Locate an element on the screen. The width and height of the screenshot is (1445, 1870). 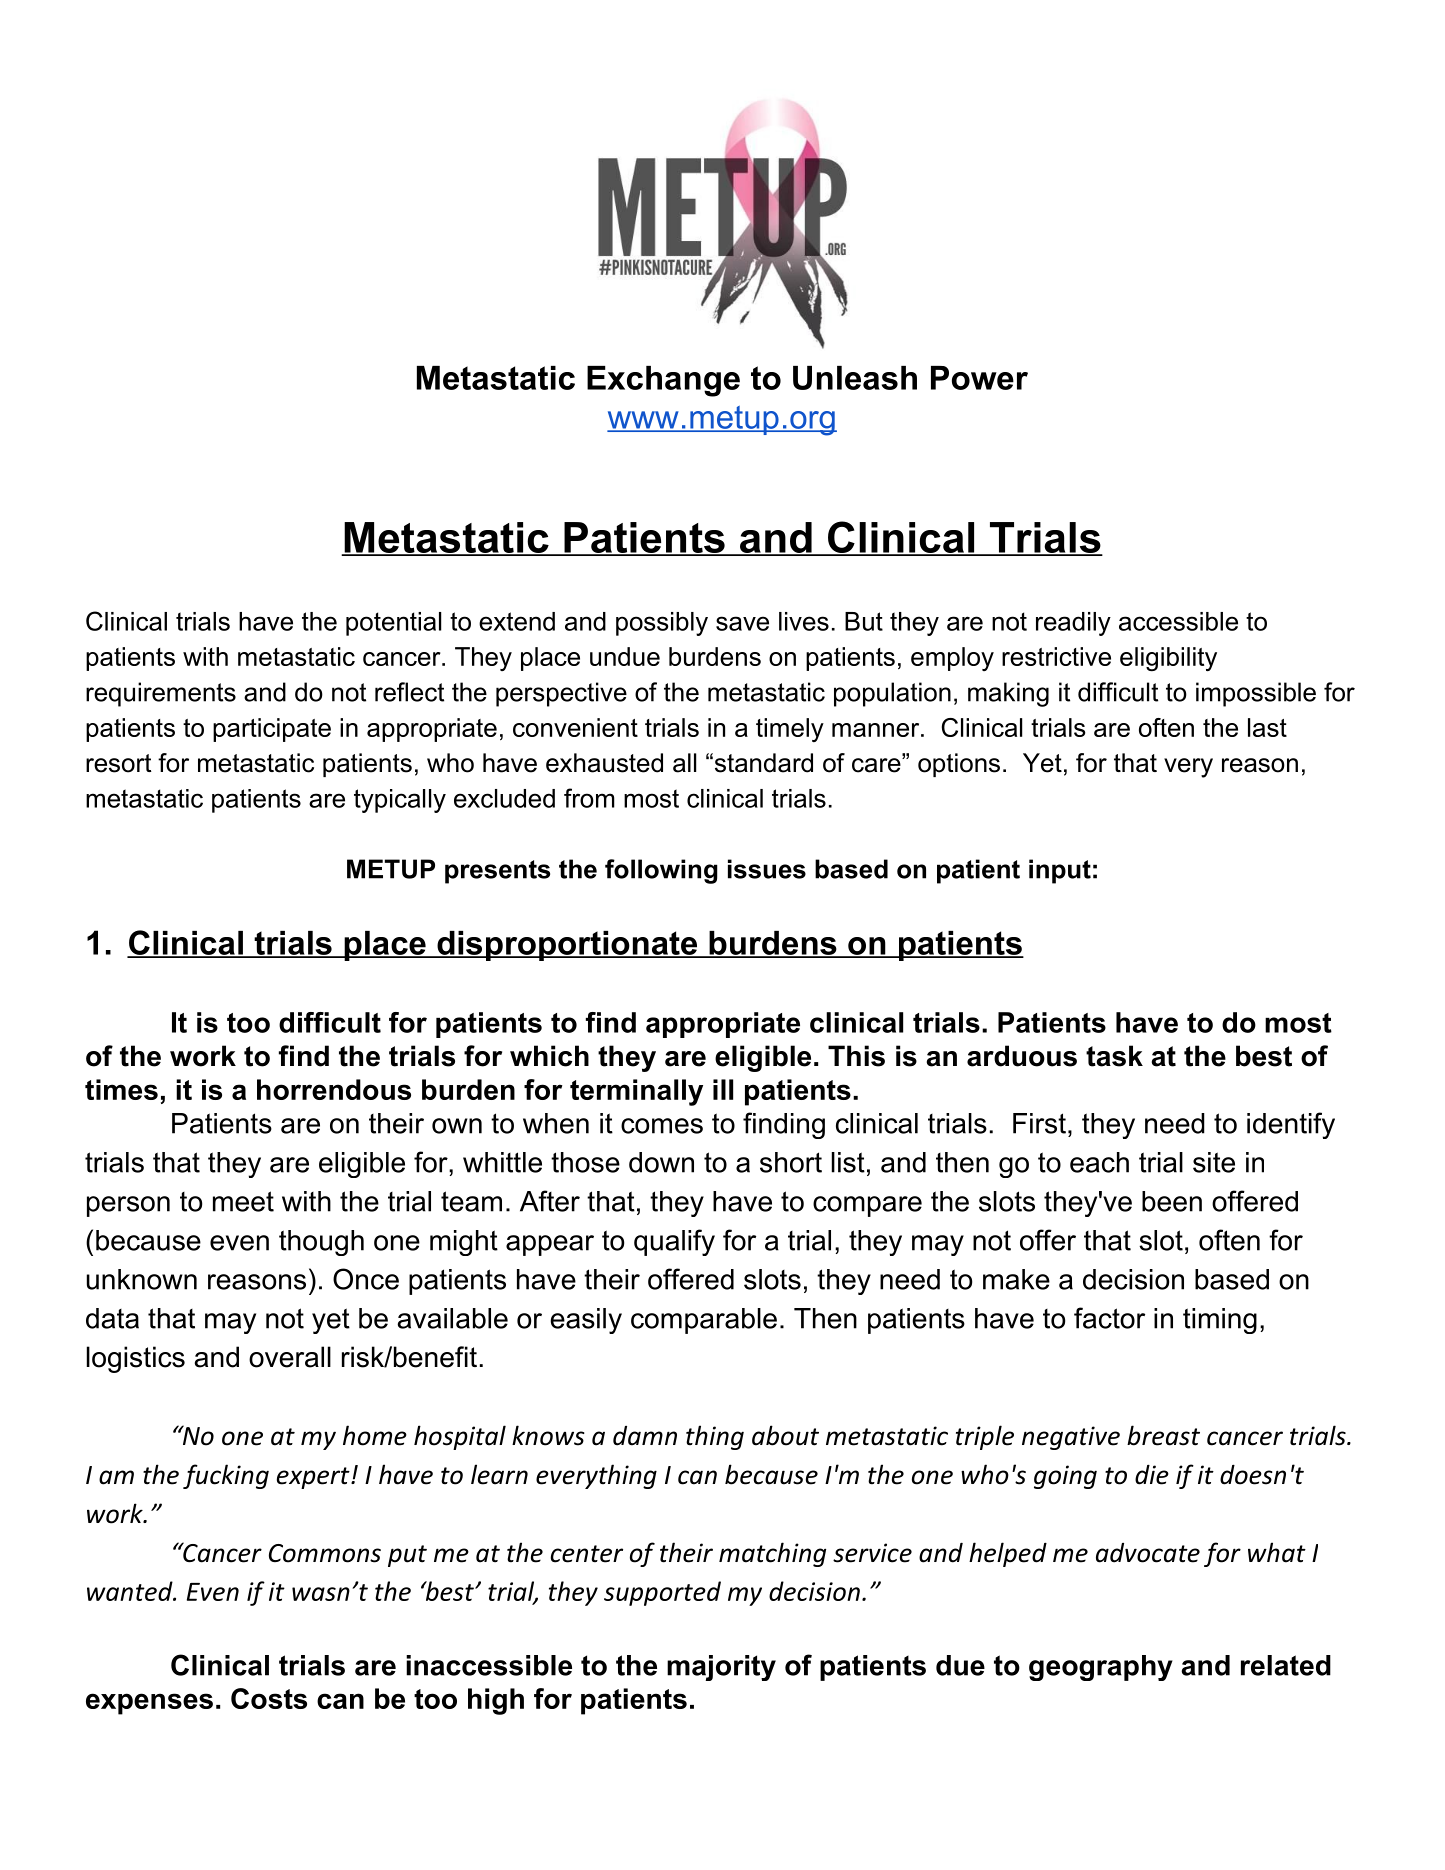
horrendous is located at coordinates (334, 1089).
